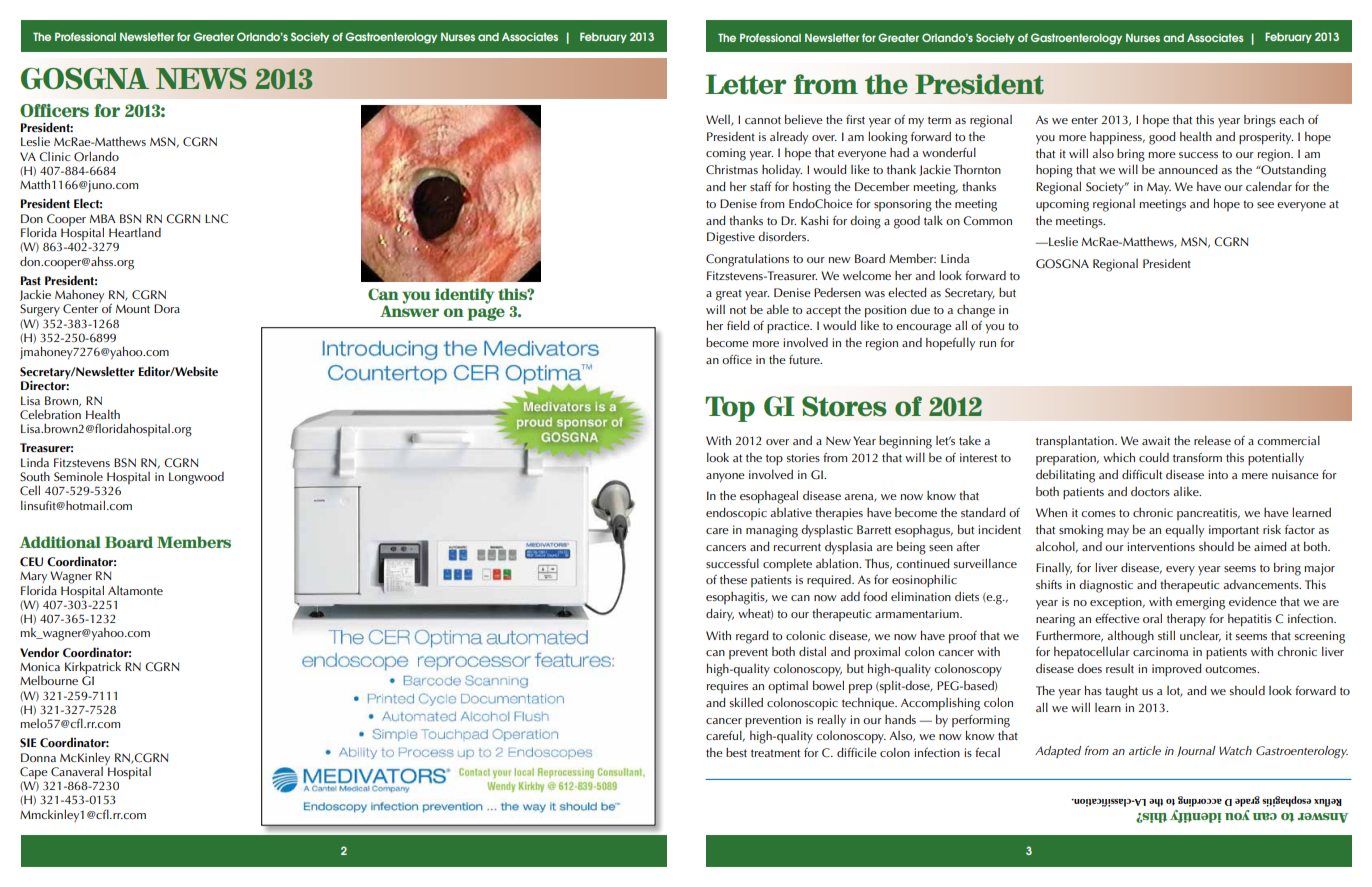 This screenshot has width=1372, height=887. What do you see at coordinates (77, 772) in the screenshot?
I see `Canaveral` at bounding box center [77, 772].
